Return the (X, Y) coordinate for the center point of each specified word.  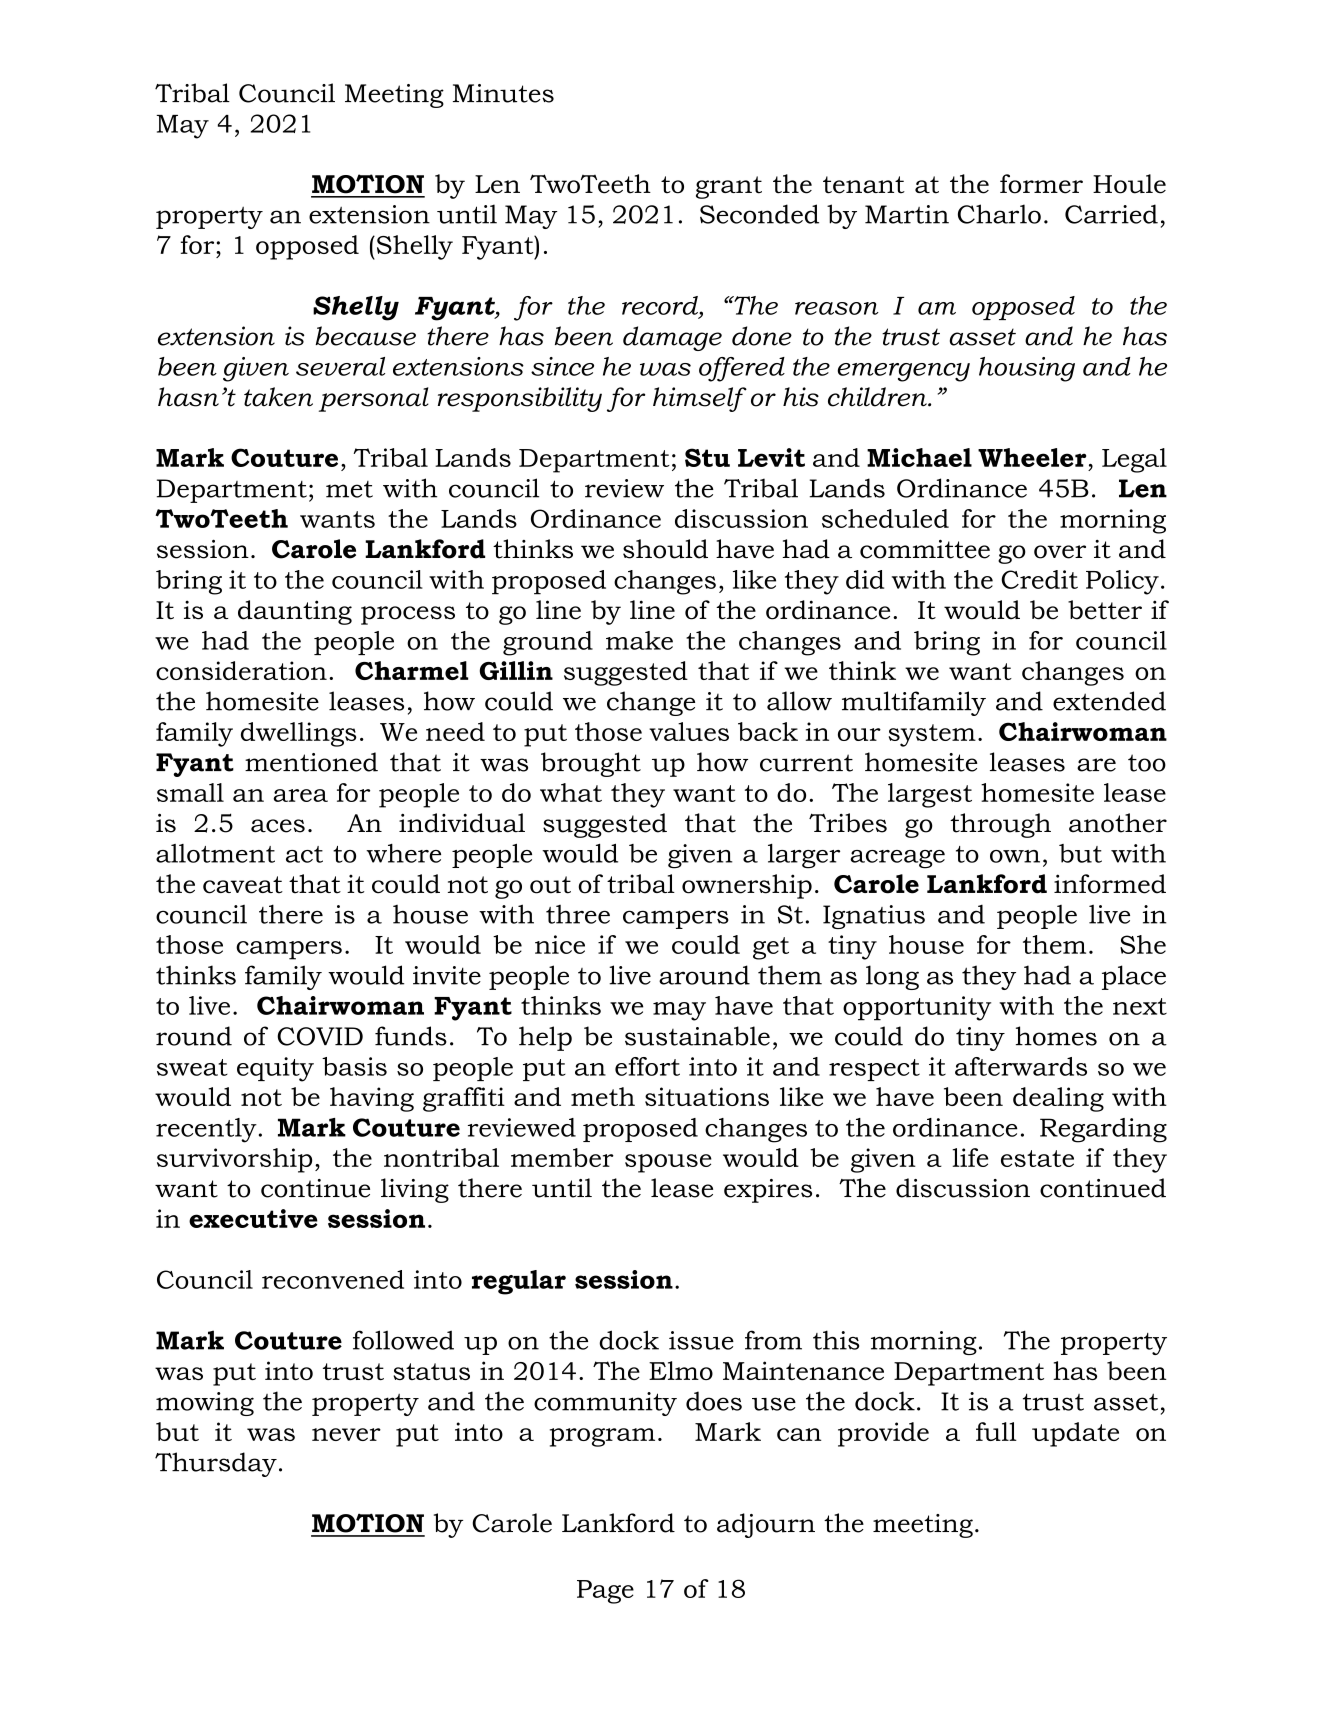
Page (605, 1592)
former (1041, 184)
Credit (1039, 579)
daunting (295, 612)
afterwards (1021, 1066)
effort (647, 1066)
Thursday (216, 1464)
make (639, 640)
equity (275, 1069)
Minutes (503, 93)
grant (729, 187)
